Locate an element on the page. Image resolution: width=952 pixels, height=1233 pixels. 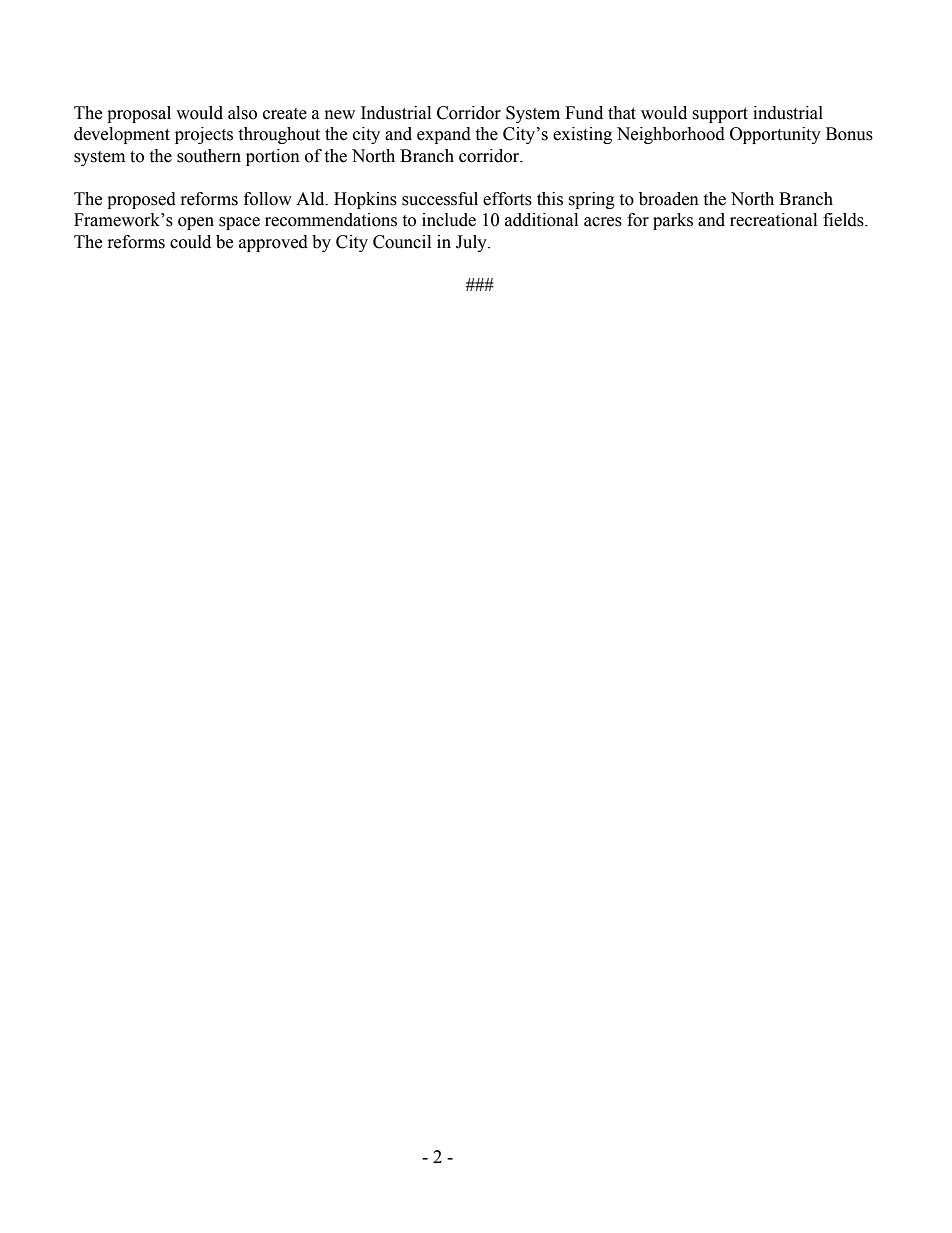
July is located at coordinates (472, 243).
